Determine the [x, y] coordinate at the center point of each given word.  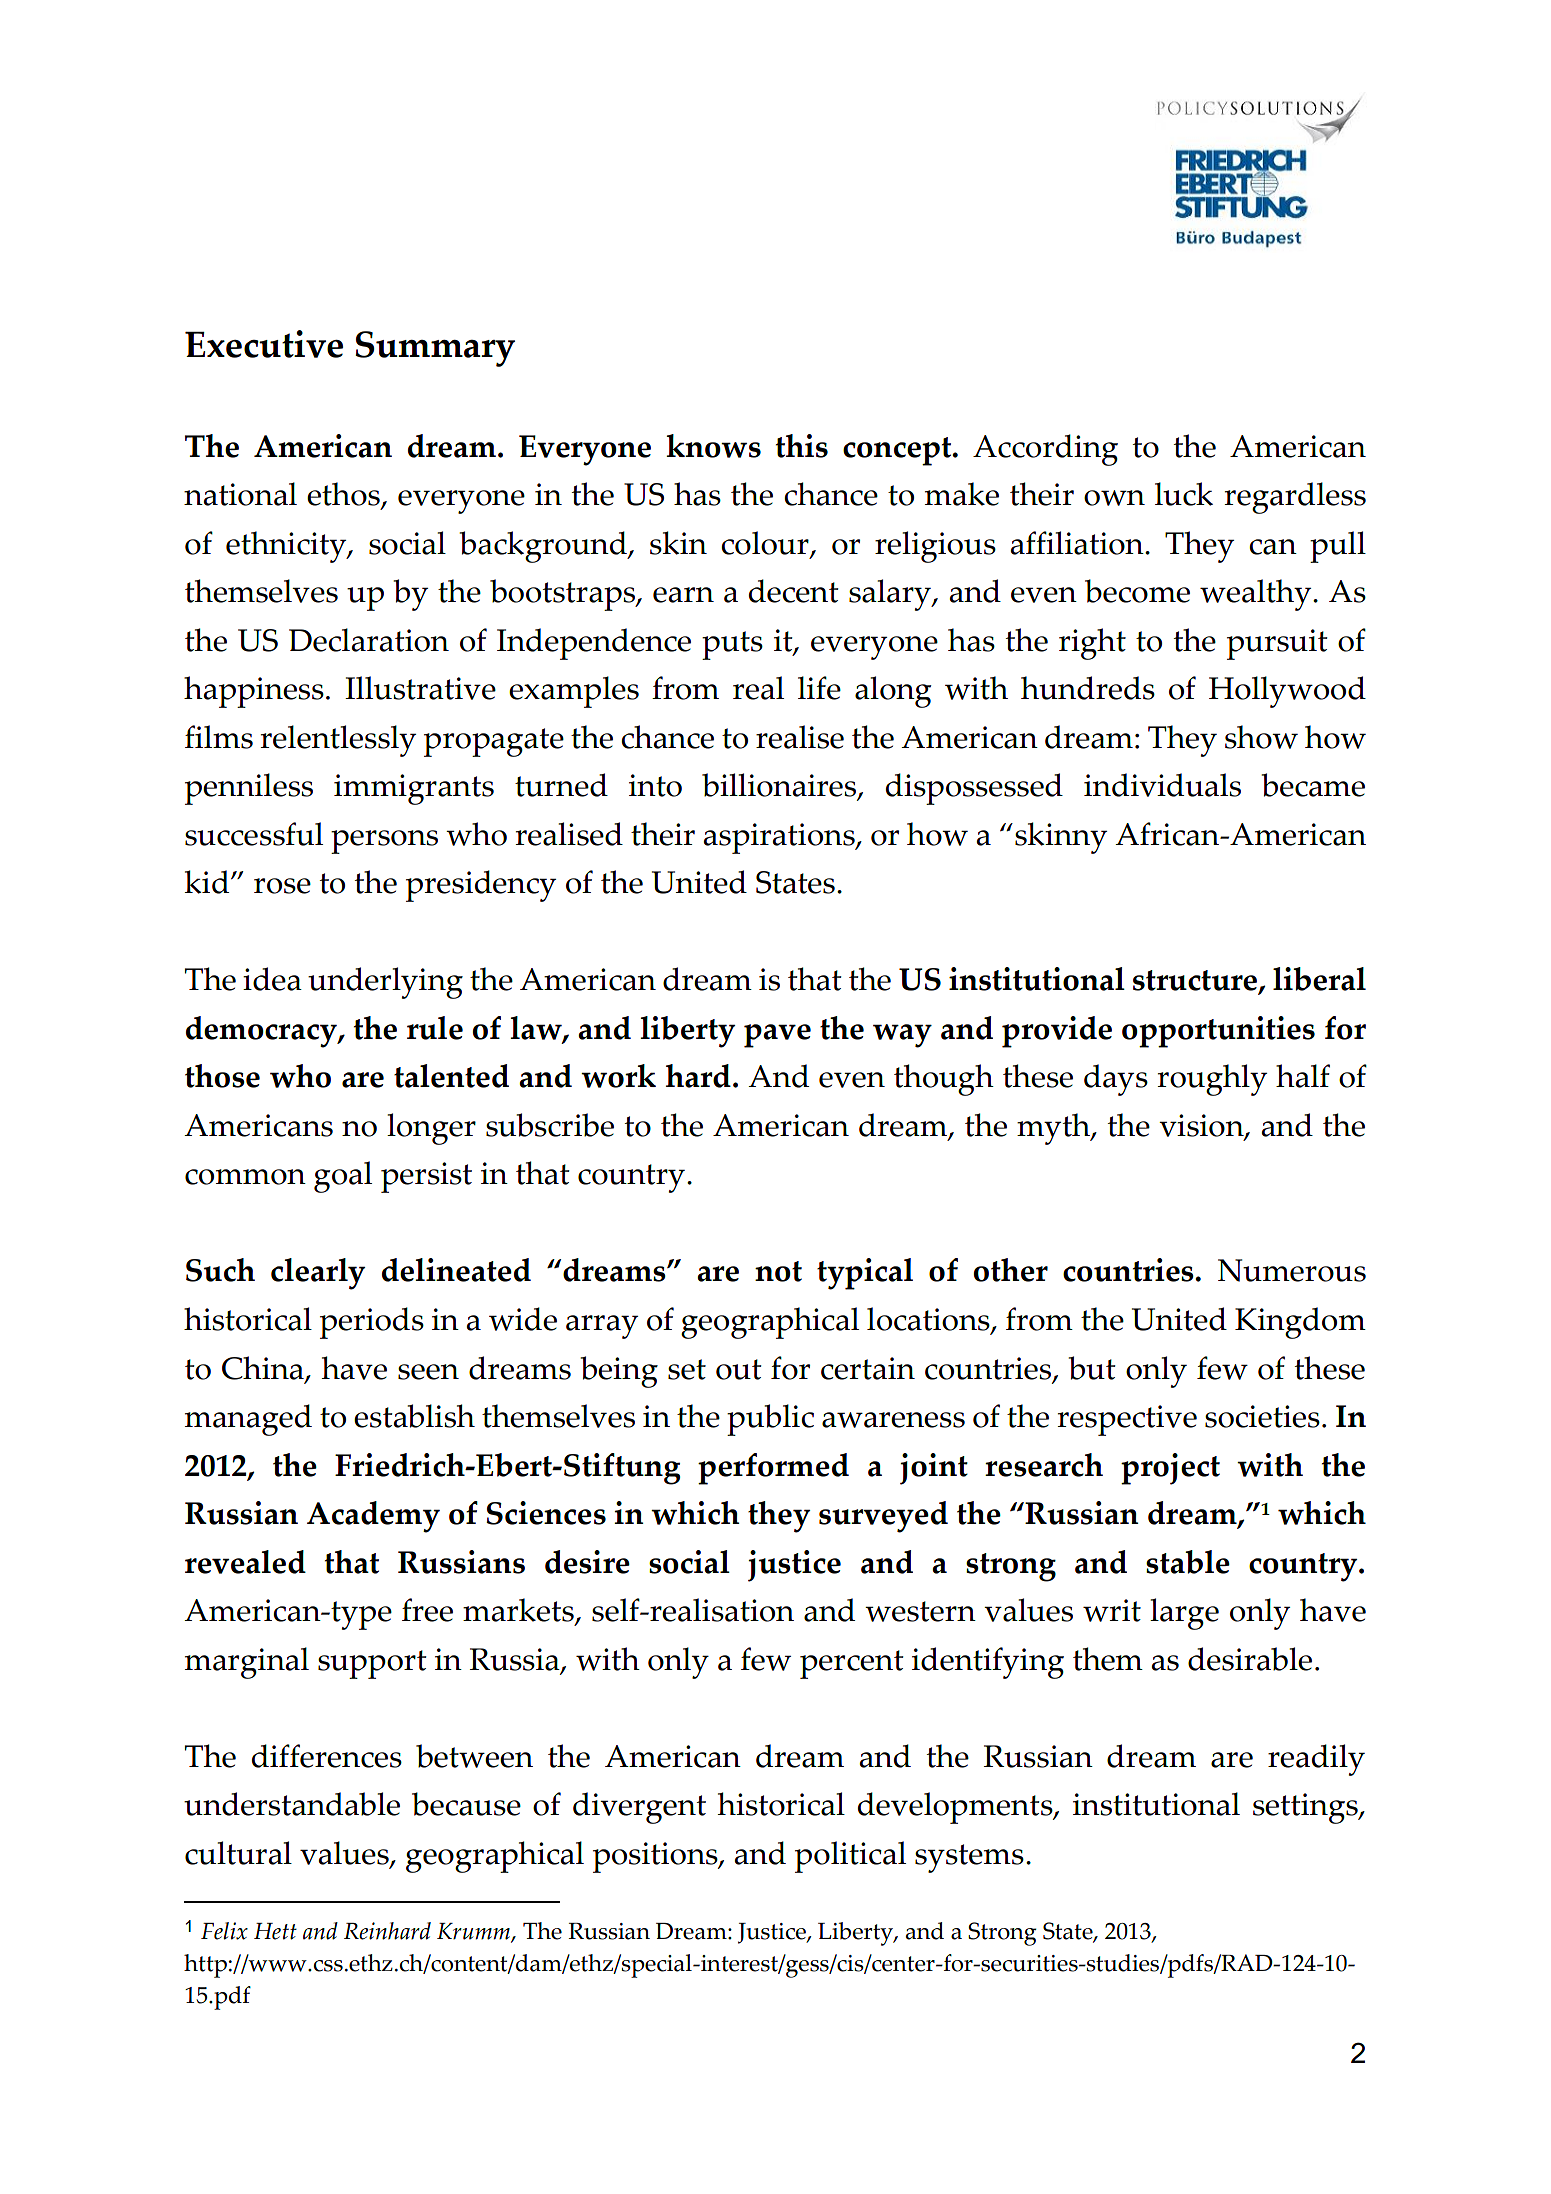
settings [1306, 1808]
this [802, 446]
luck [1184, 494]
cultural [238, 1853]
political [850, 1857]
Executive [264, 344]
